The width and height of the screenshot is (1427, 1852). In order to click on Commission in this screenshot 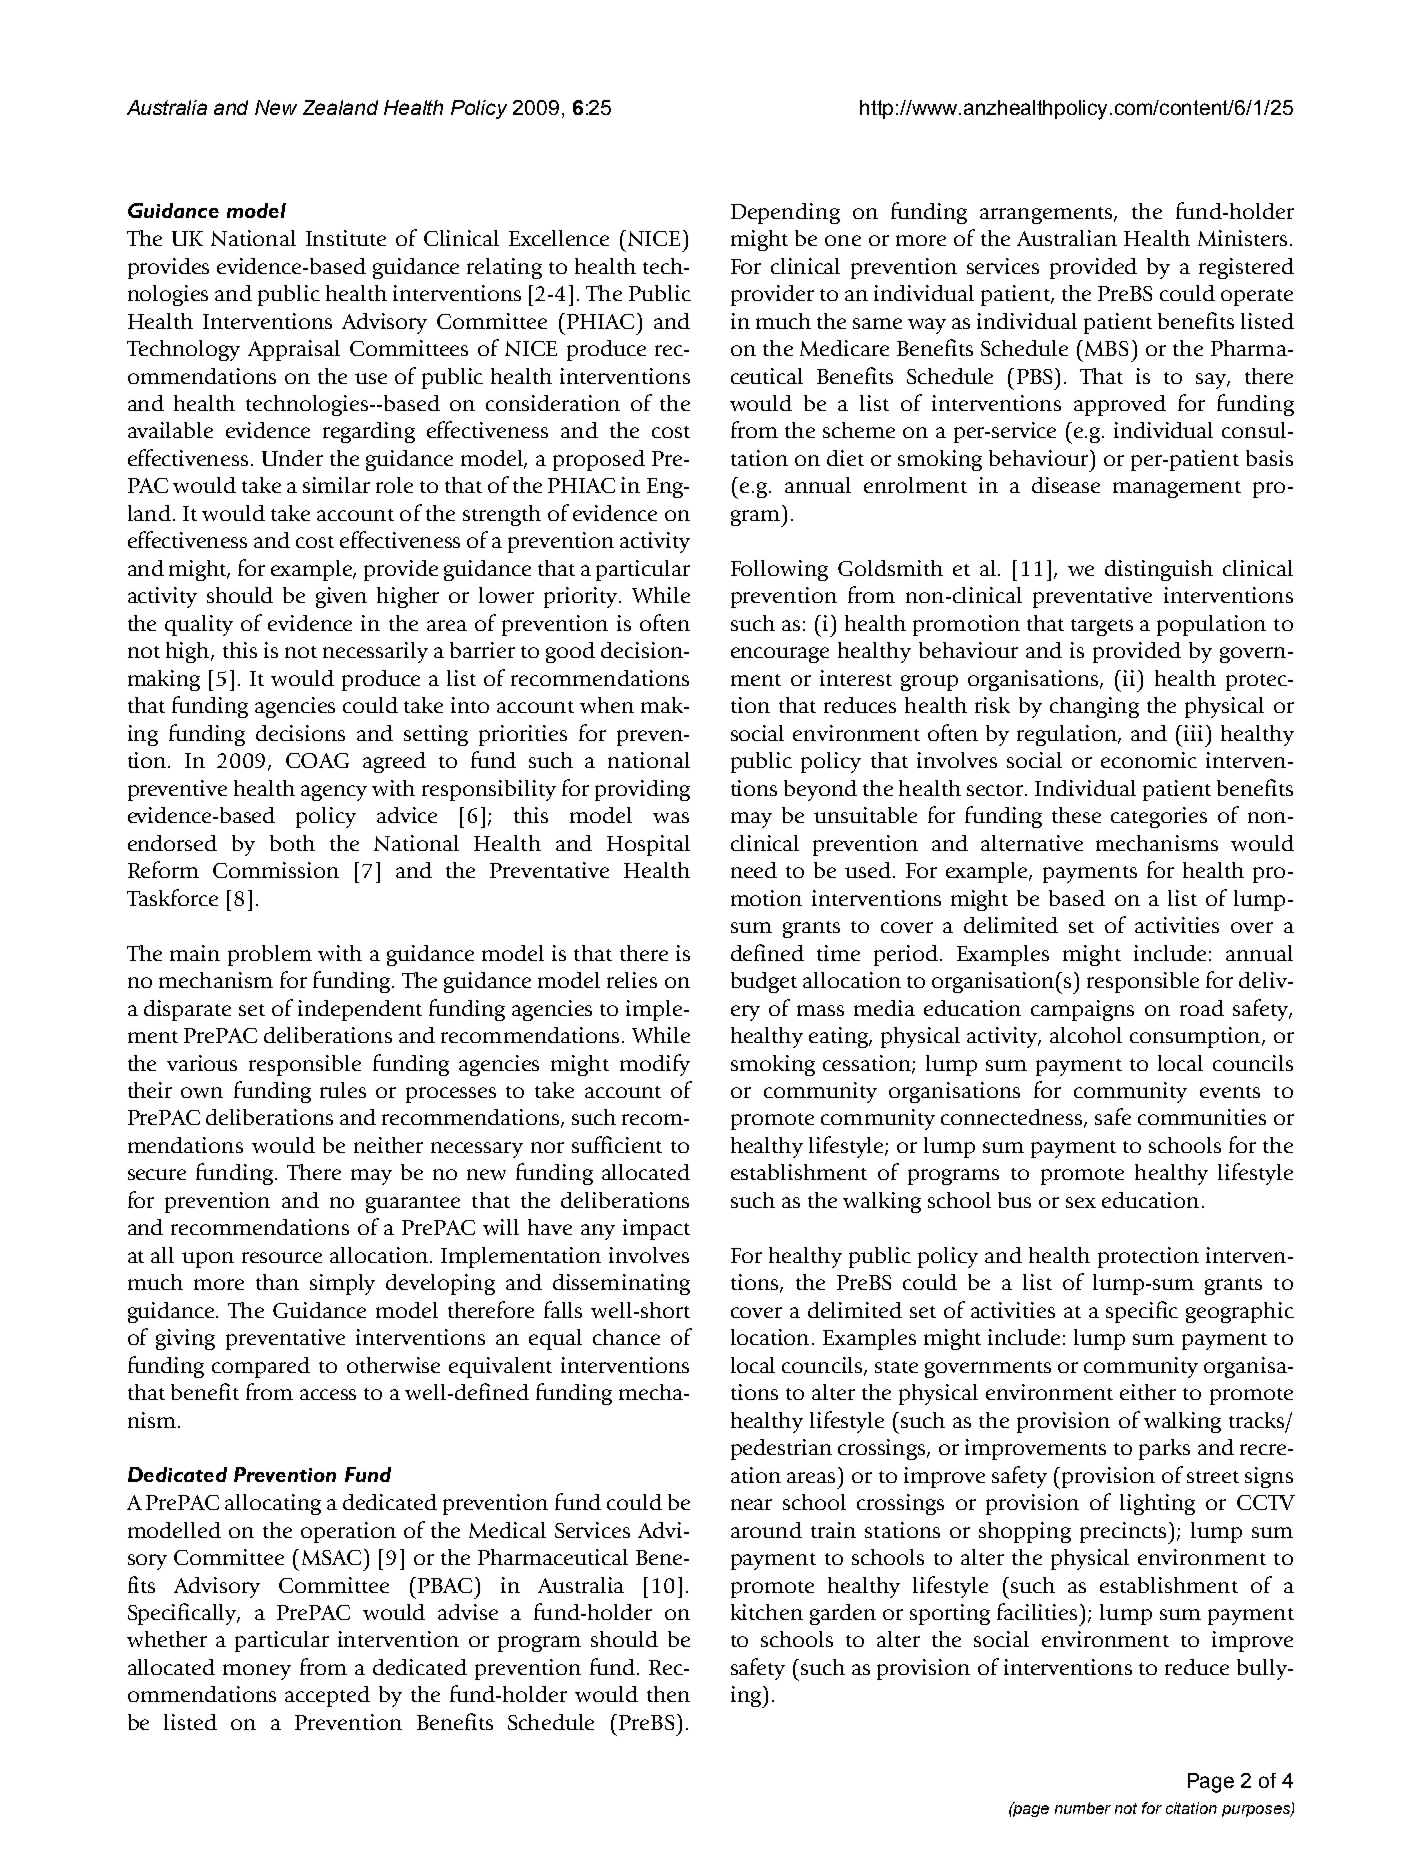, I will do `click(276, 870)`.
